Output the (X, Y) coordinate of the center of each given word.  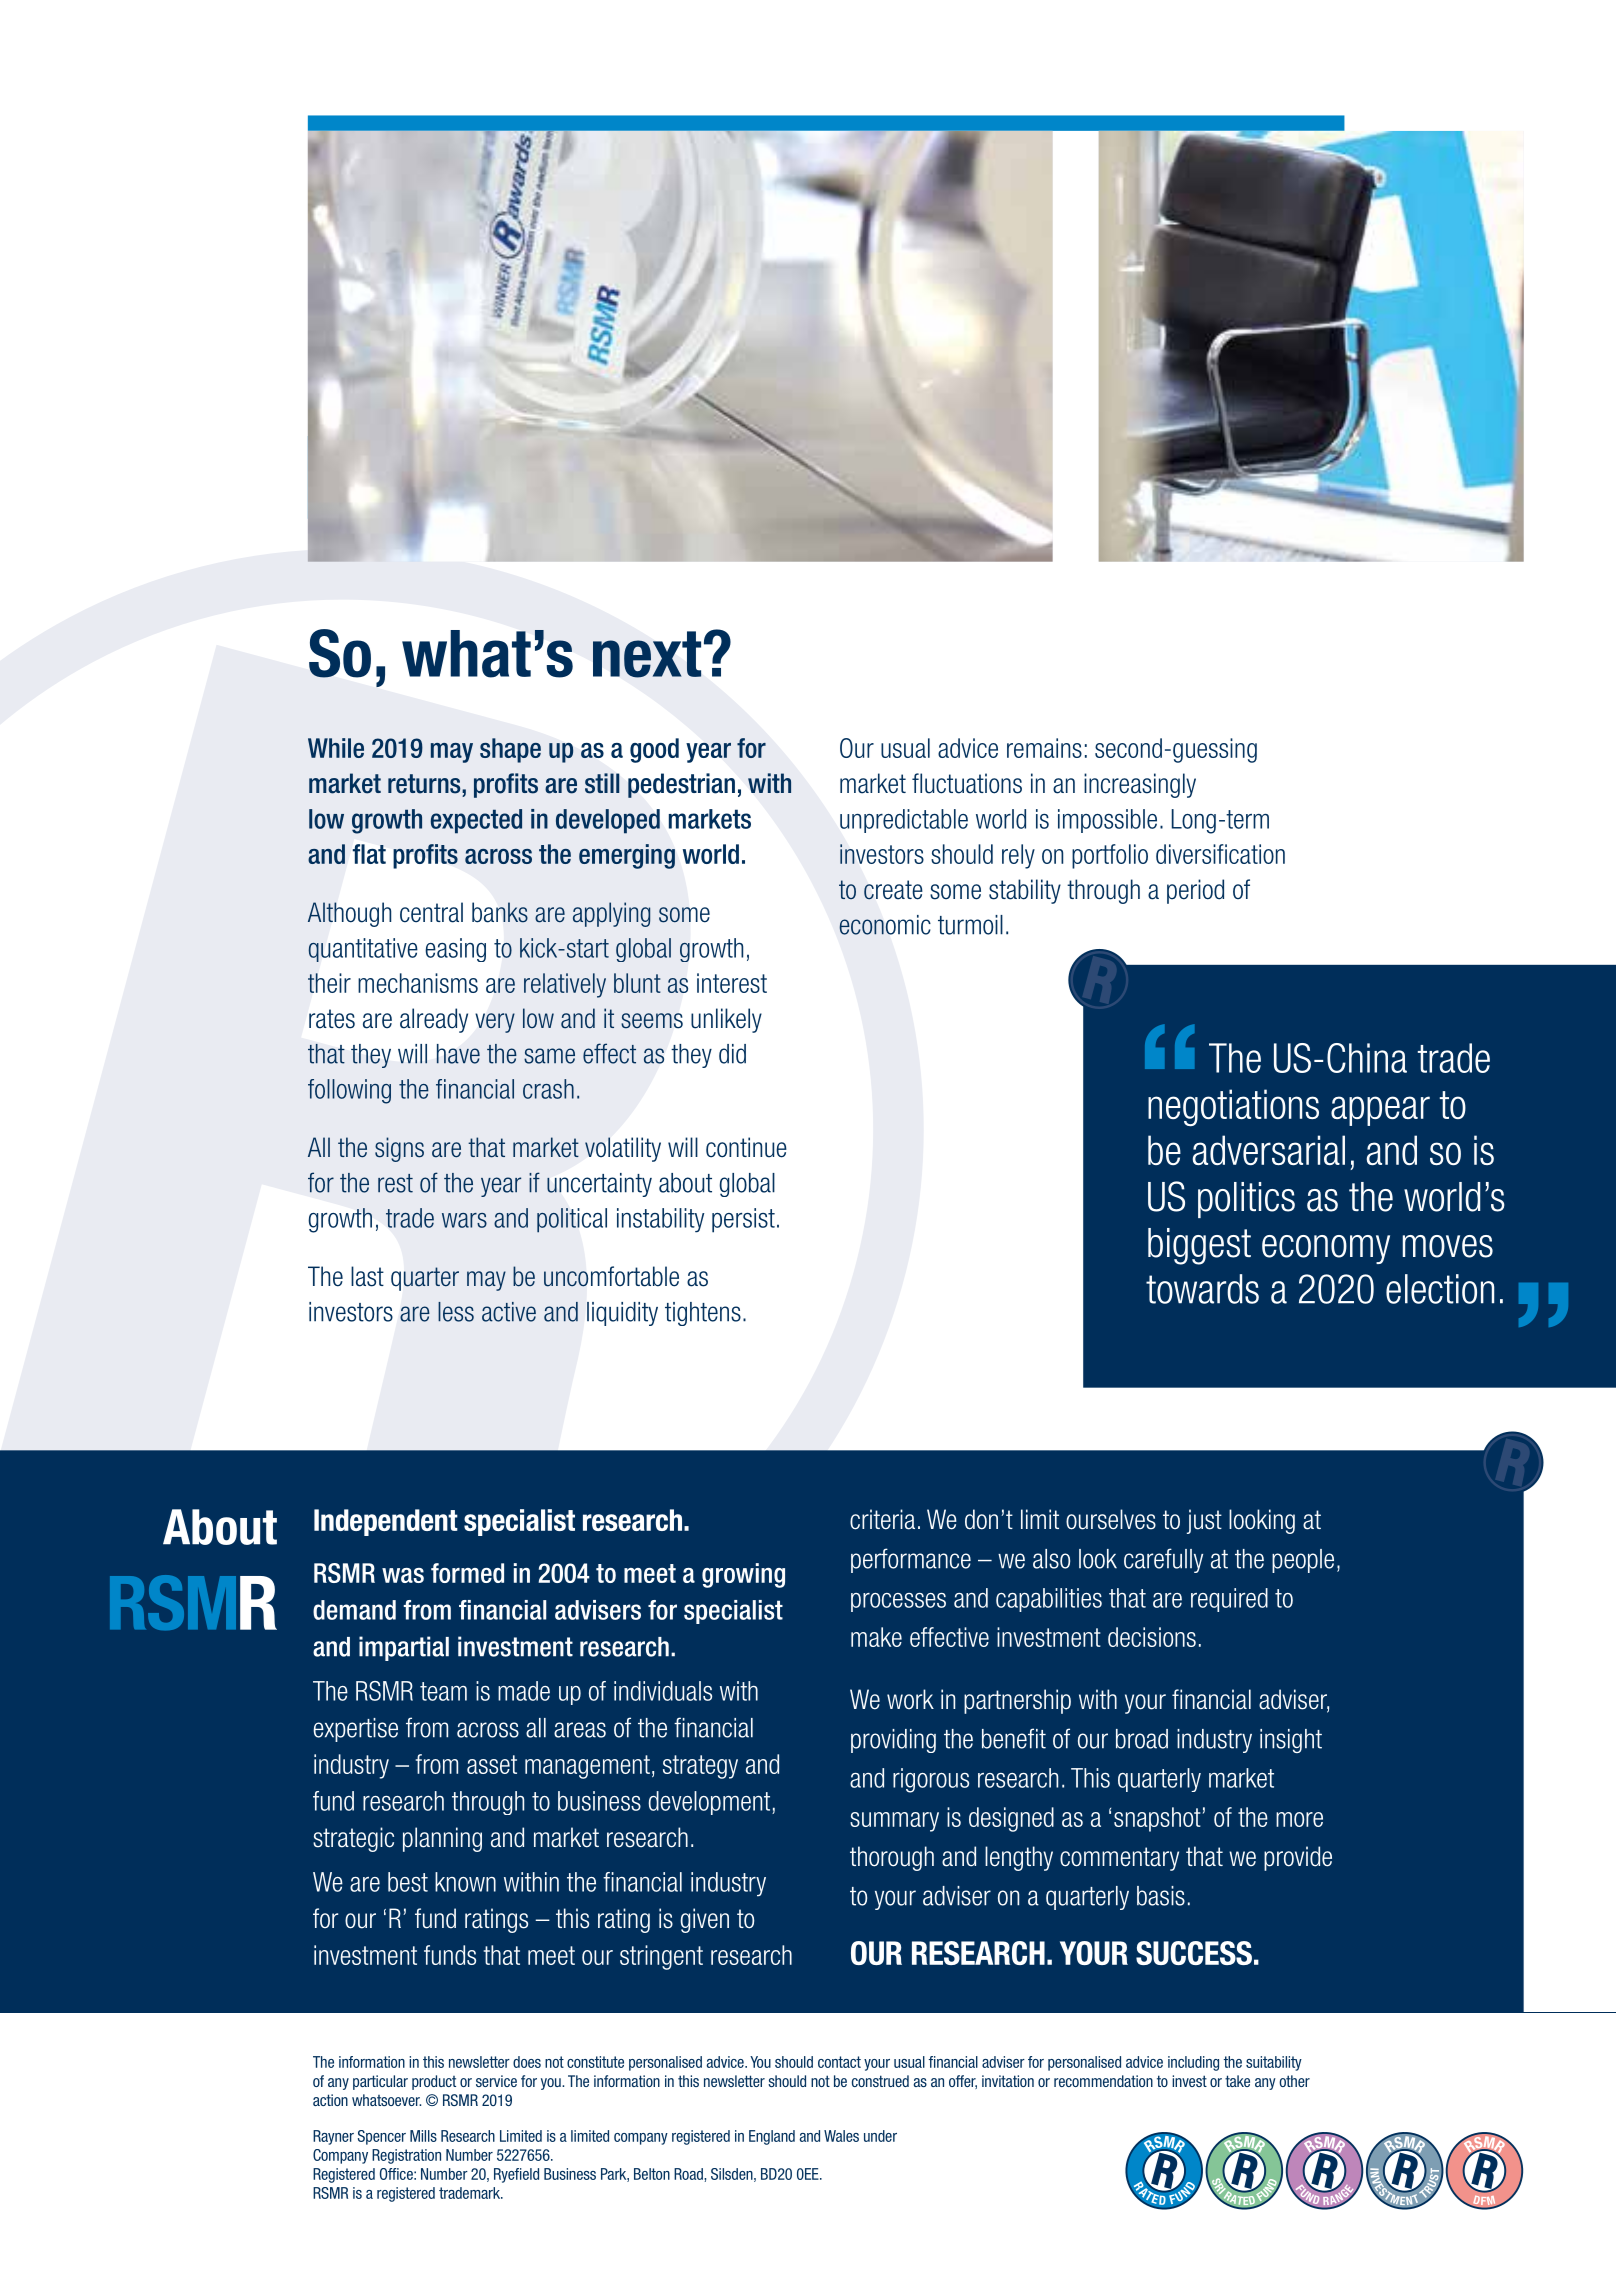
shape (510, 750)
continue (746, 1147)
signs (399, 1149)
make (876, 1637)
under (880, 2136)
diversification (1220, 854)
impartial (404, 1648)
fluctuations (967, 783)
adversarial (1269, 1150)
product (434, 2082)
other (1294, 2081)
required (1229, 1600)
